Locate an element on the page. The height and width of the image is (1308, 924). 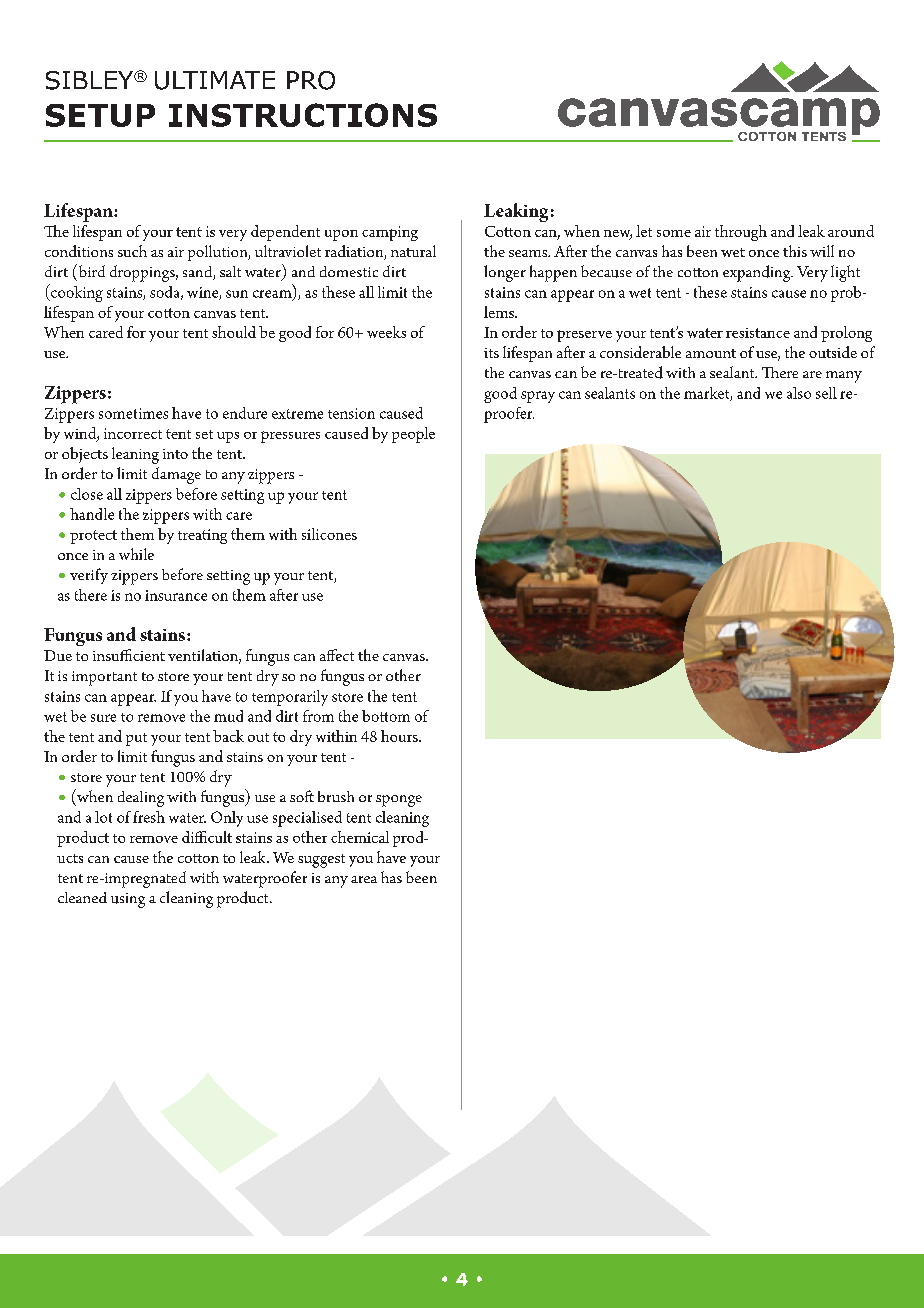
INSTRUCTIONS is located at coordinates (303, 115).
